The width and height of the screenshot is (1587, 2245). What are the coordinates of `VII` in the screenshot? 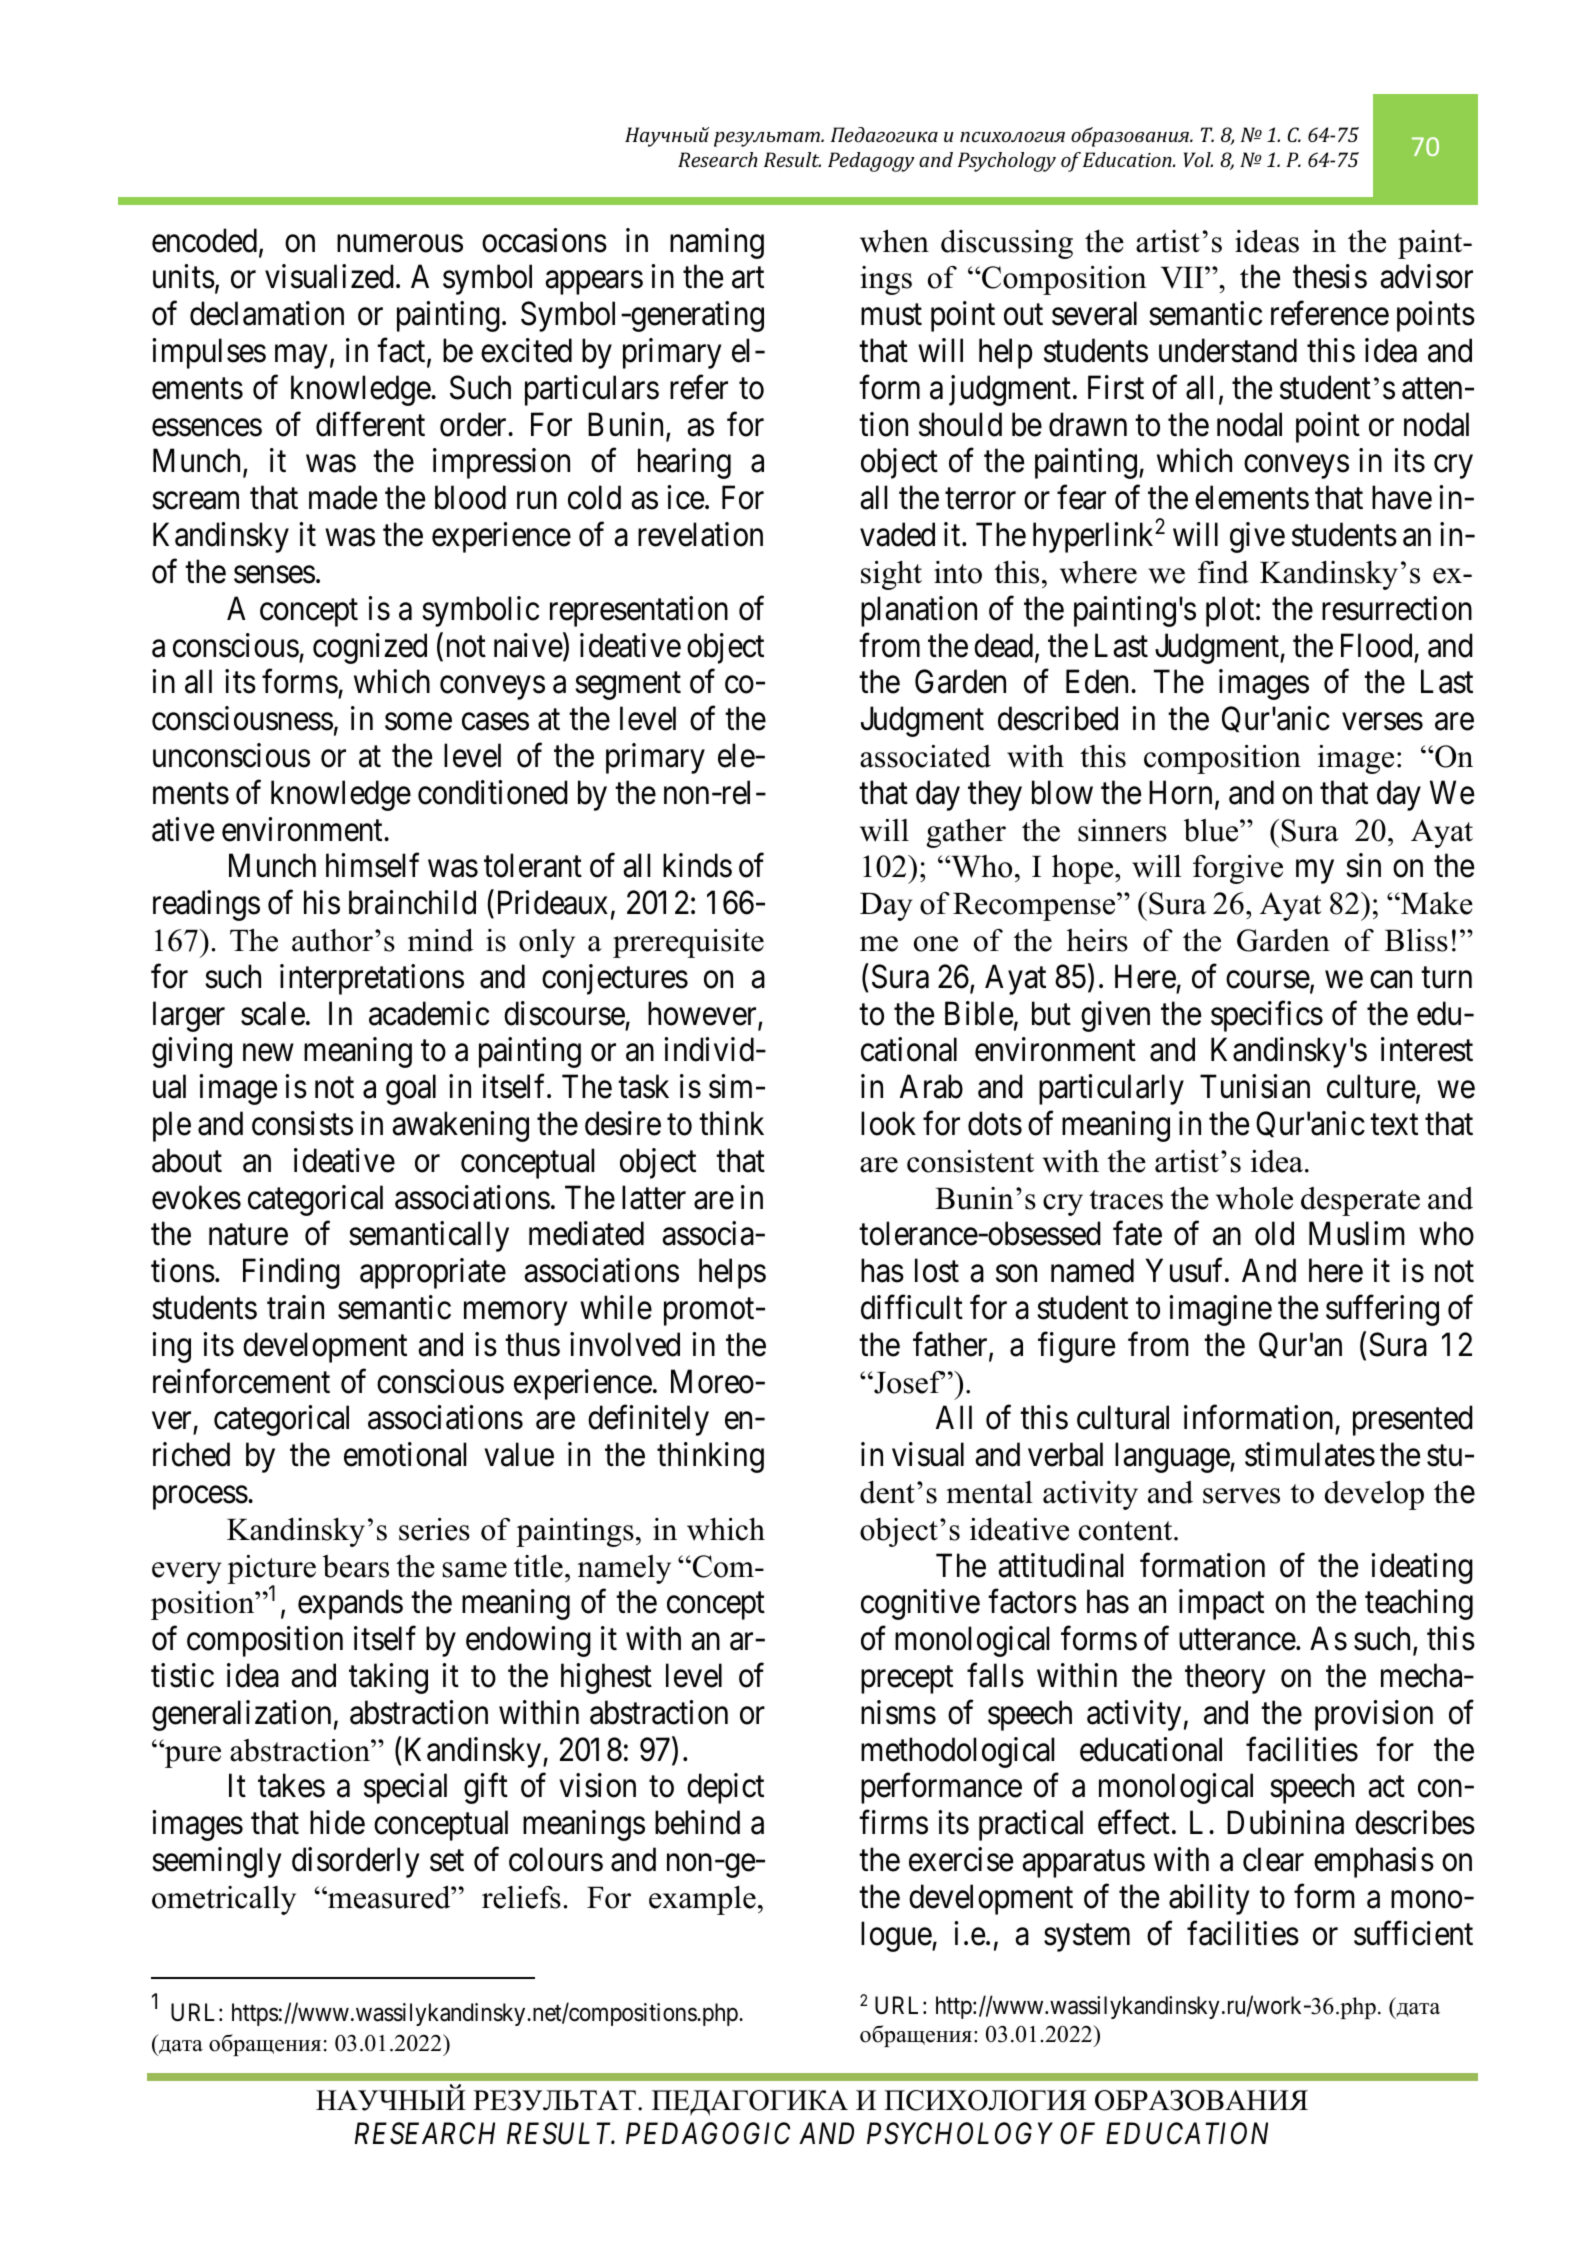 It's located at (1183, 278).
